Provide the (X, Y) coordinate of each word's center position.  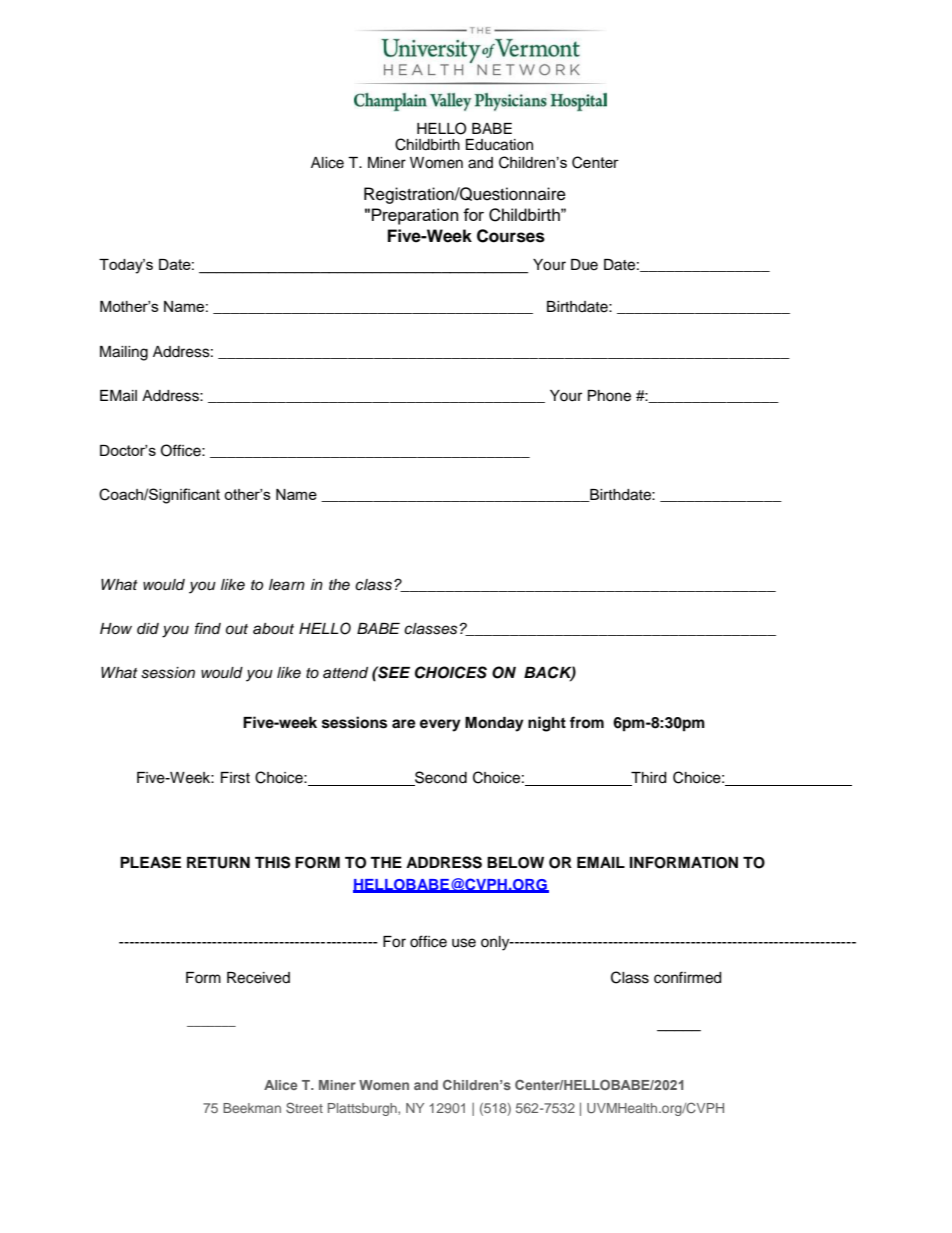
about (273, 629)
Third (647, 779)
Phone (609, 396)
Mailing (124, 353)
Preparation (415, 216)
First (235, 778)
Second (440, 778)
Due (584, 265)
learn (287, 585)
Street (304, 1107)
